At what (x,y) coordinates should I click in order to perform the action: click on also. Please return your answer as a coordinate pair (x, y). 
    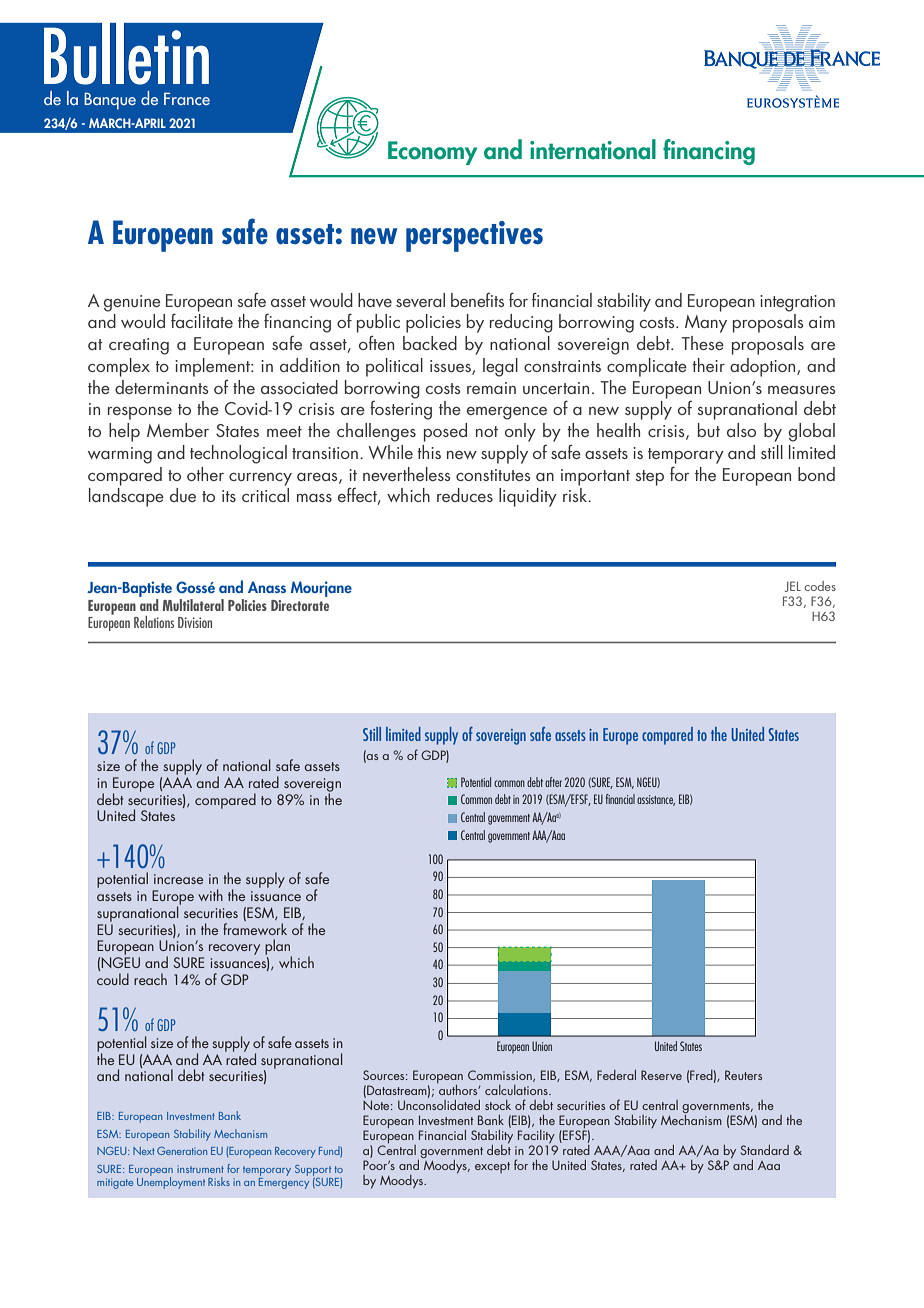
    Looking at the image, I should click on (741, 430).
